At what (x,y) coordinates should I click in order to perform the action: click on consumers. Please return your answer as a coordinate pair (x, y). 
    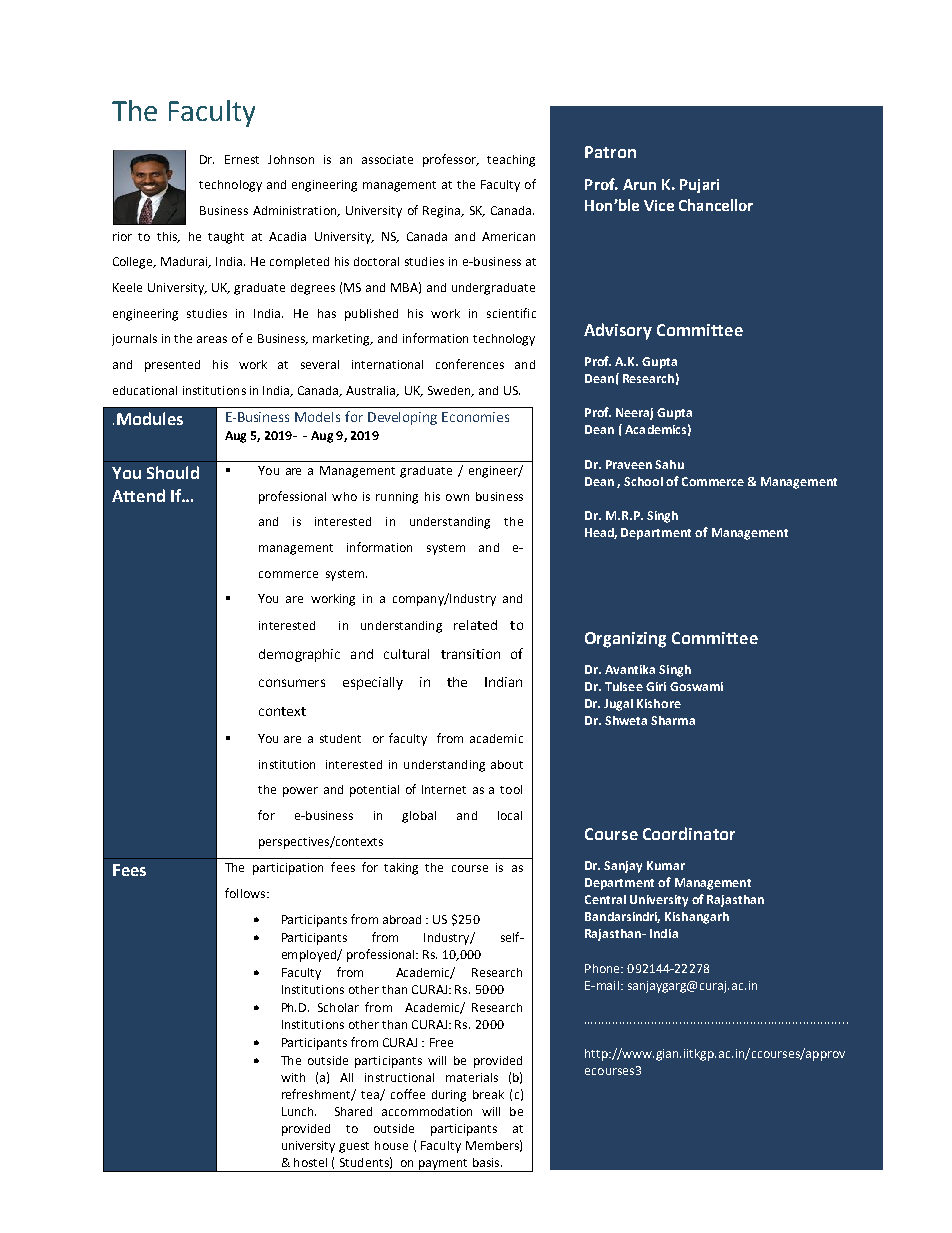
    Looking at the image, I should click on (292, 683).
